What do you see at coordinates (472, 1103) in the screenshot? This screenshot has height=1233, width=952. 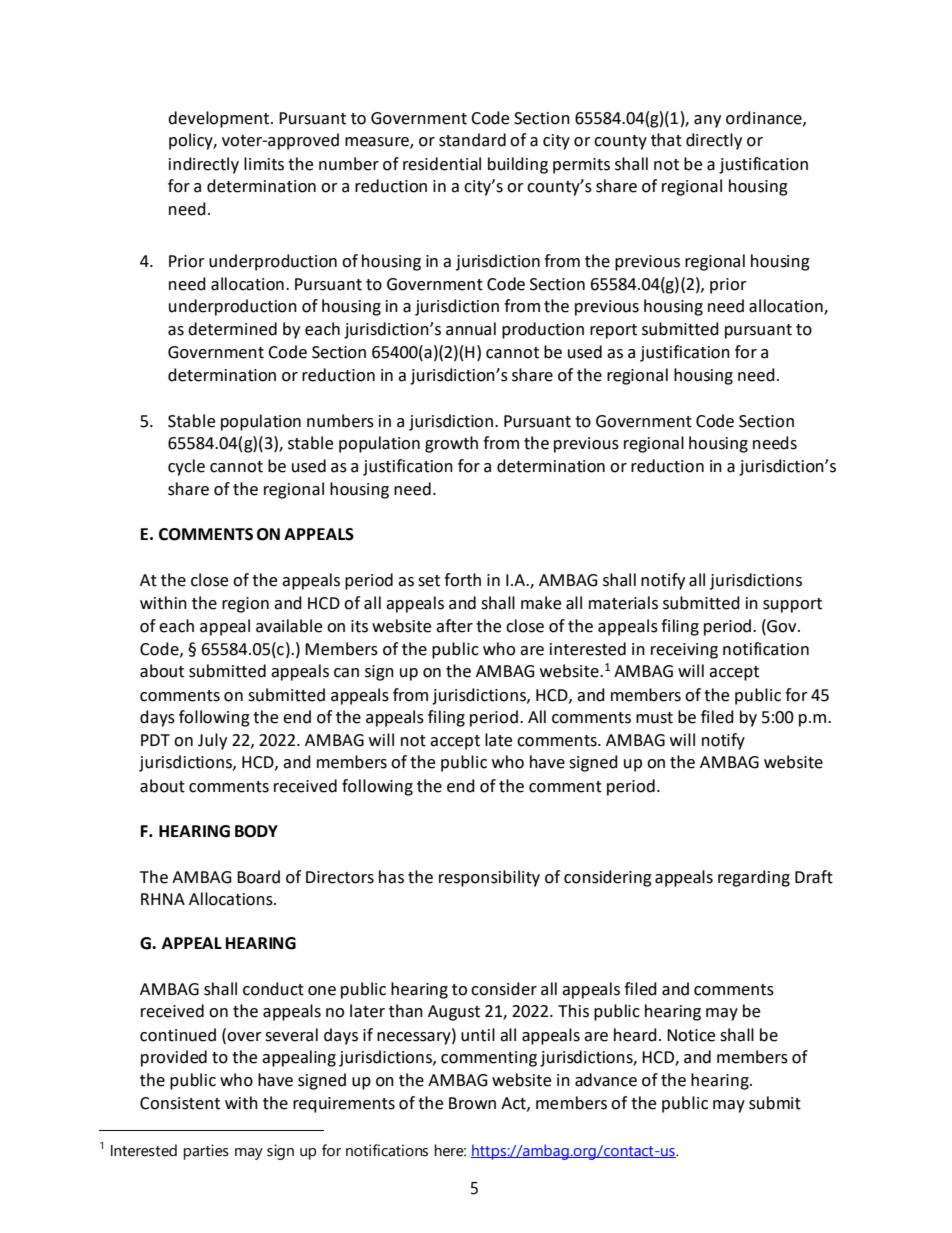 I see `Brown` at bounding box center [472, 1103].
